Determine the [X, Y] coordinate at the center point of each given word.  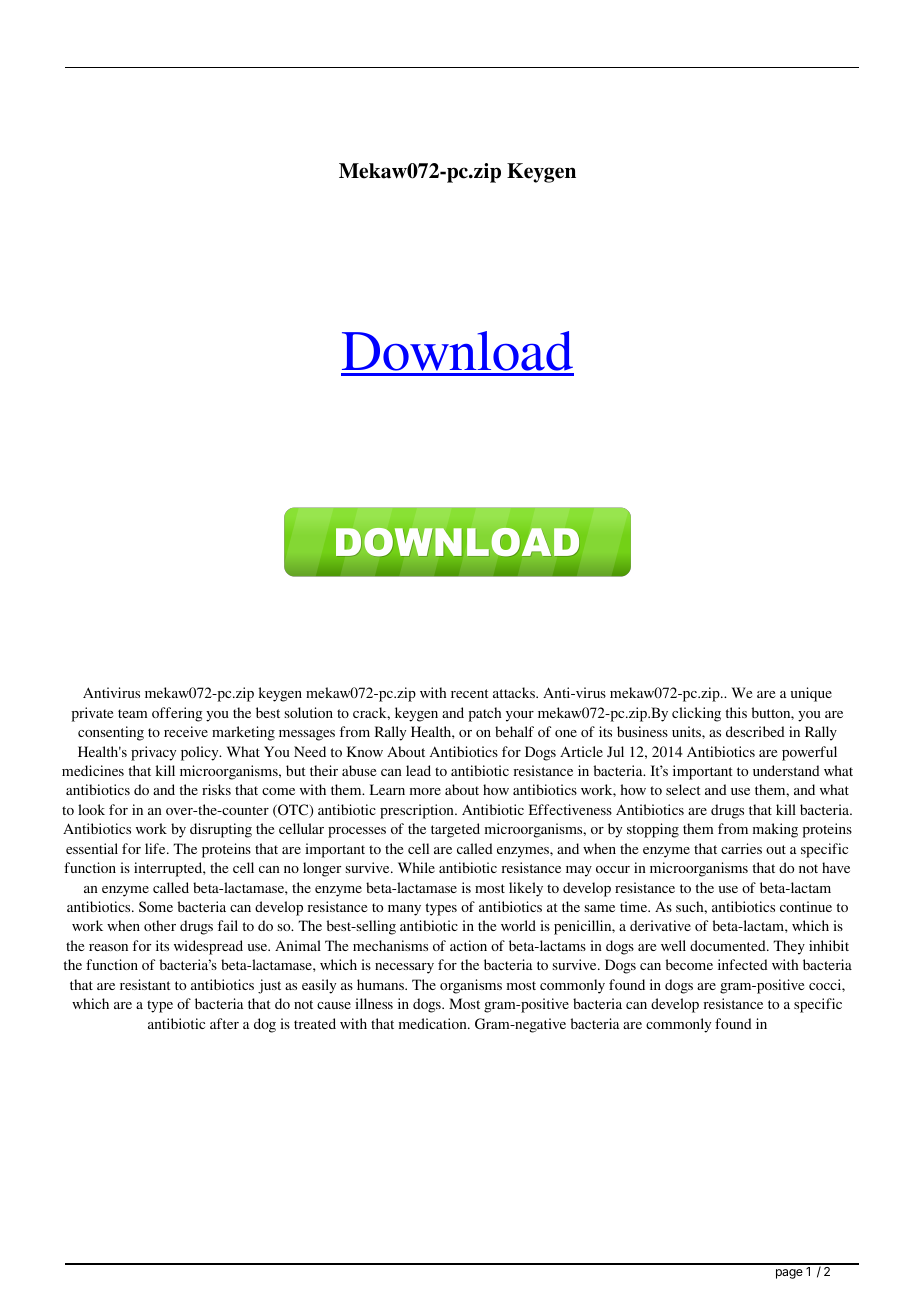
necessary [404, 968]
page [789, 1274]
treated [315, 1023]
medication [434, 1023]
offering [177, 714]
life [156, 848]
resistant [145, 984]
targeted [455, 830]
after [224, 1023]
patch [485, 714]
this [736, 712]
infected [743, 964]
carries [741, 848]
